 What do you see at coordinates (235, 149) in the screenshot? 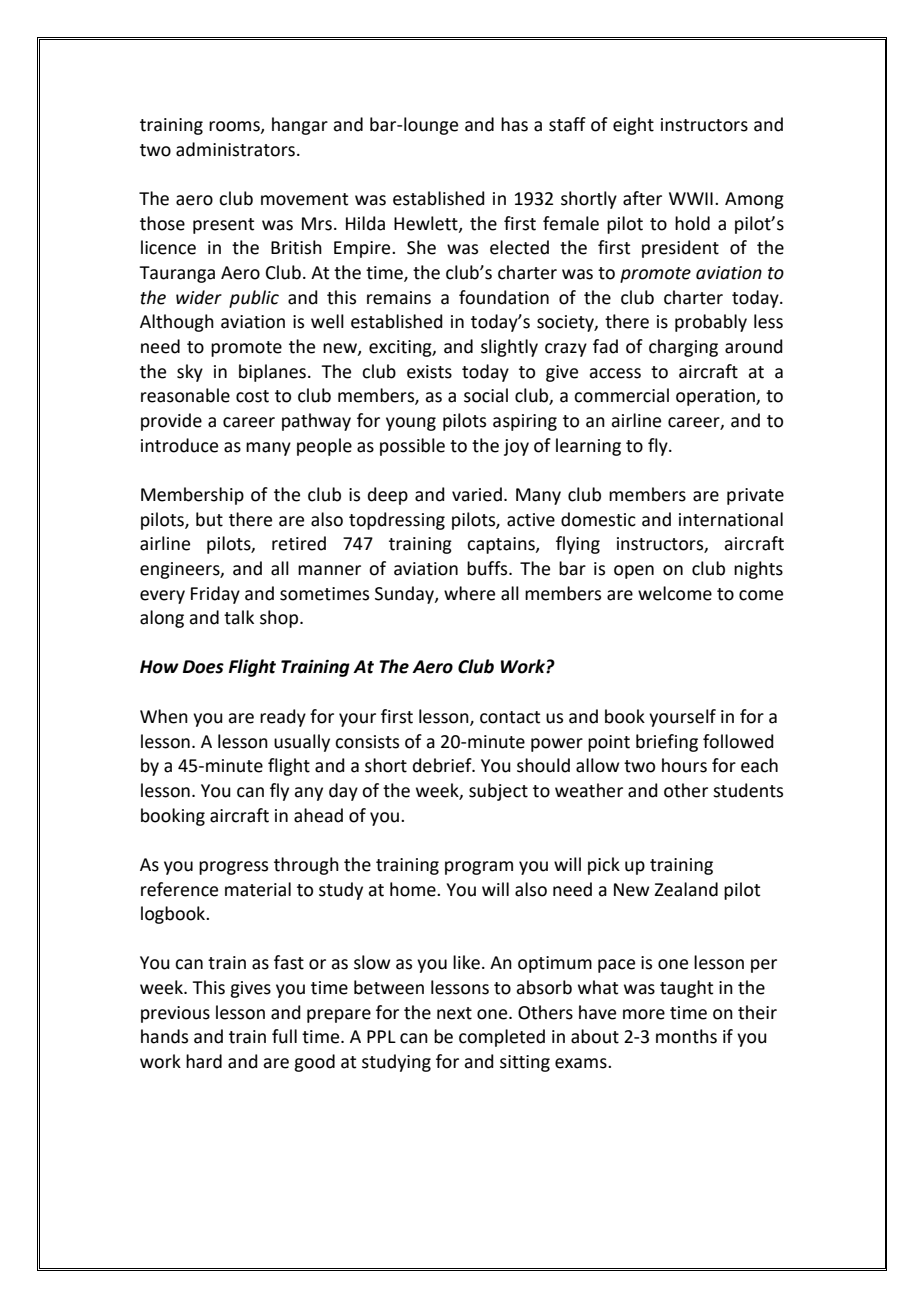
I see `administrators` at bounding box center [235, 149].
